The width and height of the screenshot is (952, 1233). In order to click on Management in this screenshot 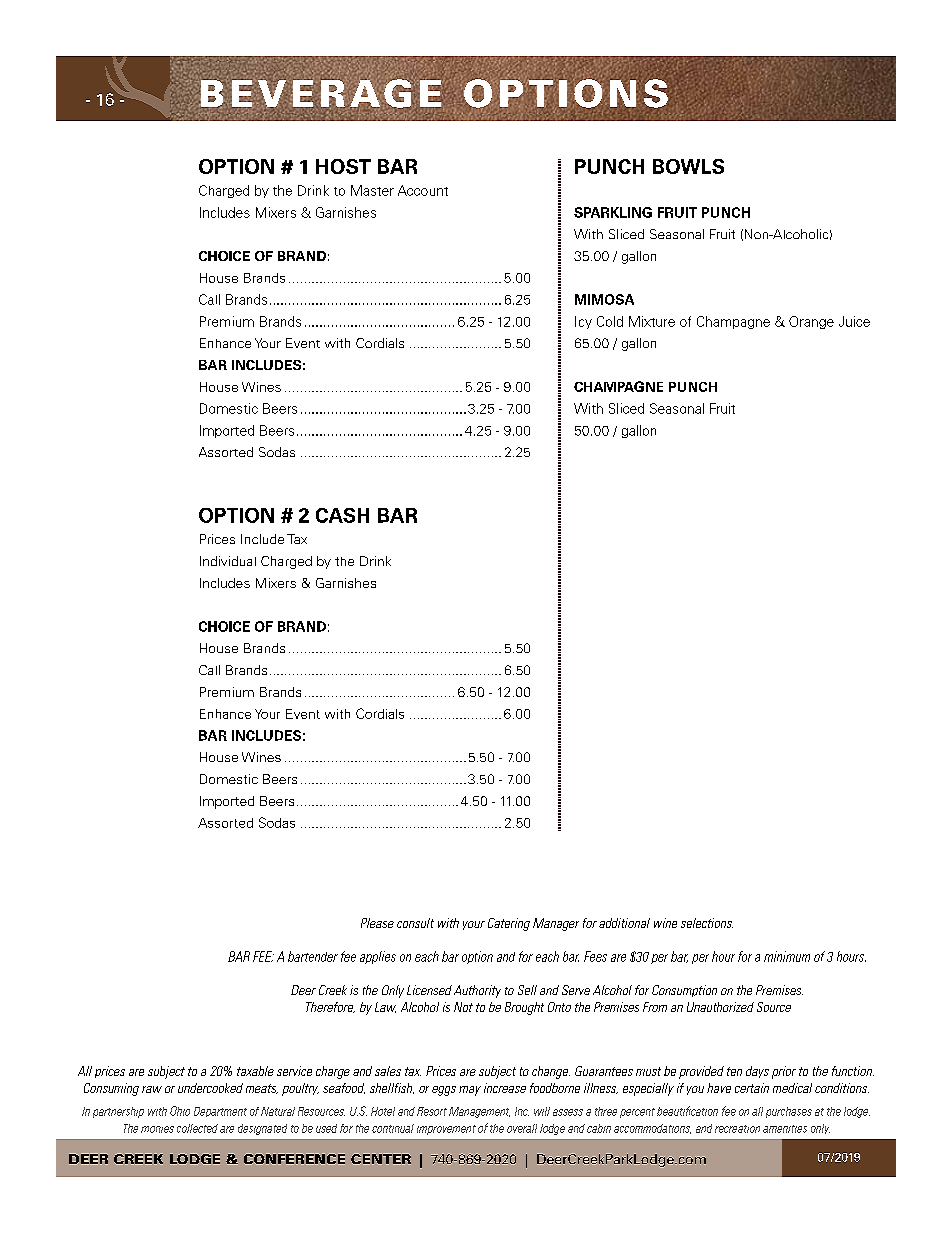, I will do `click(479, 1112)`.
